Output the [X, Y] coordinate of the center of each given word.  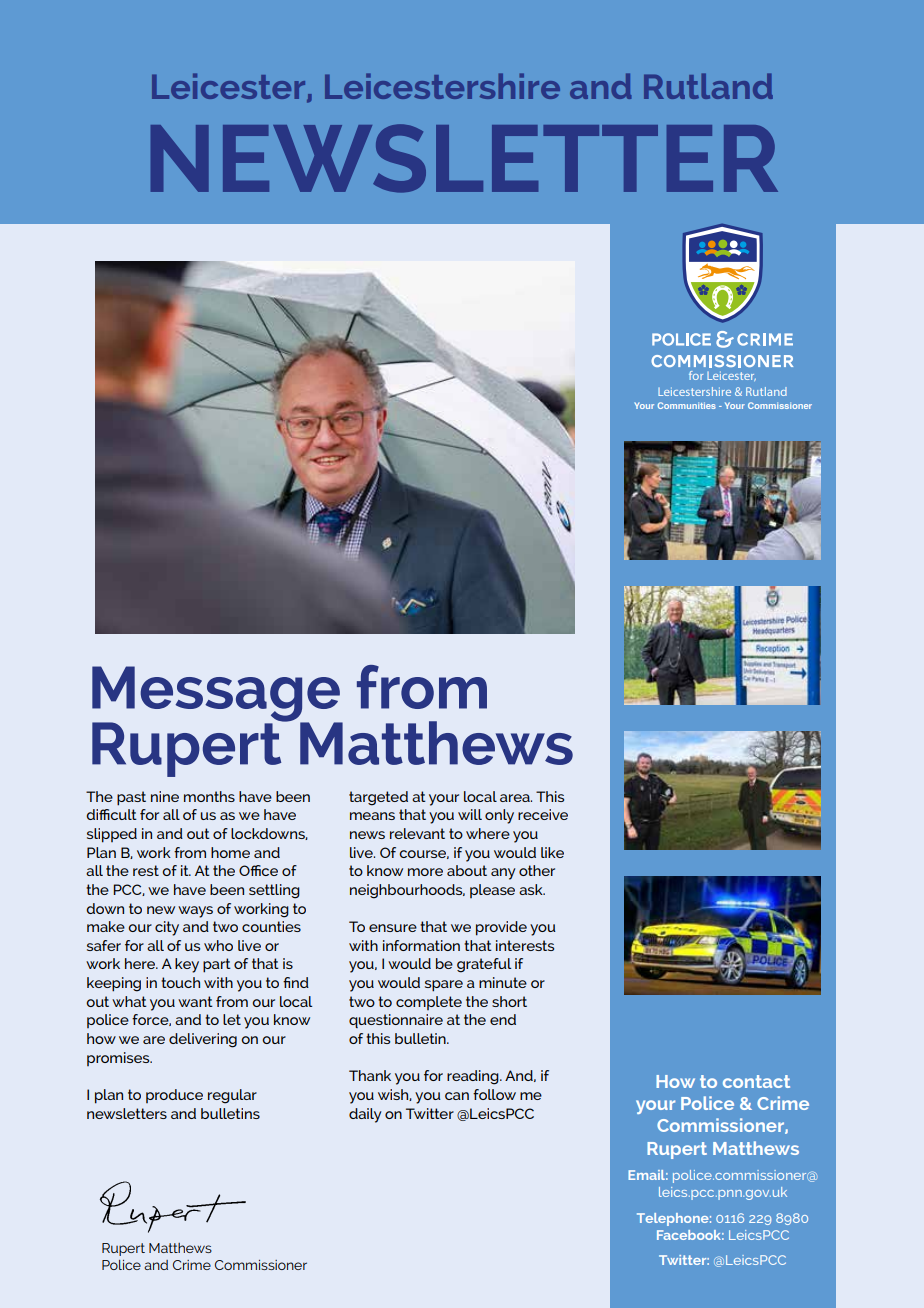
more [425, 872]
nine [165, 796]
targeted [378, 798]
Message [217, 695]
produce [174, 1096]
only [499, 816]
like [552, 852]
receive [543, 814]
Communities [687, 405]
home [230, 852]
